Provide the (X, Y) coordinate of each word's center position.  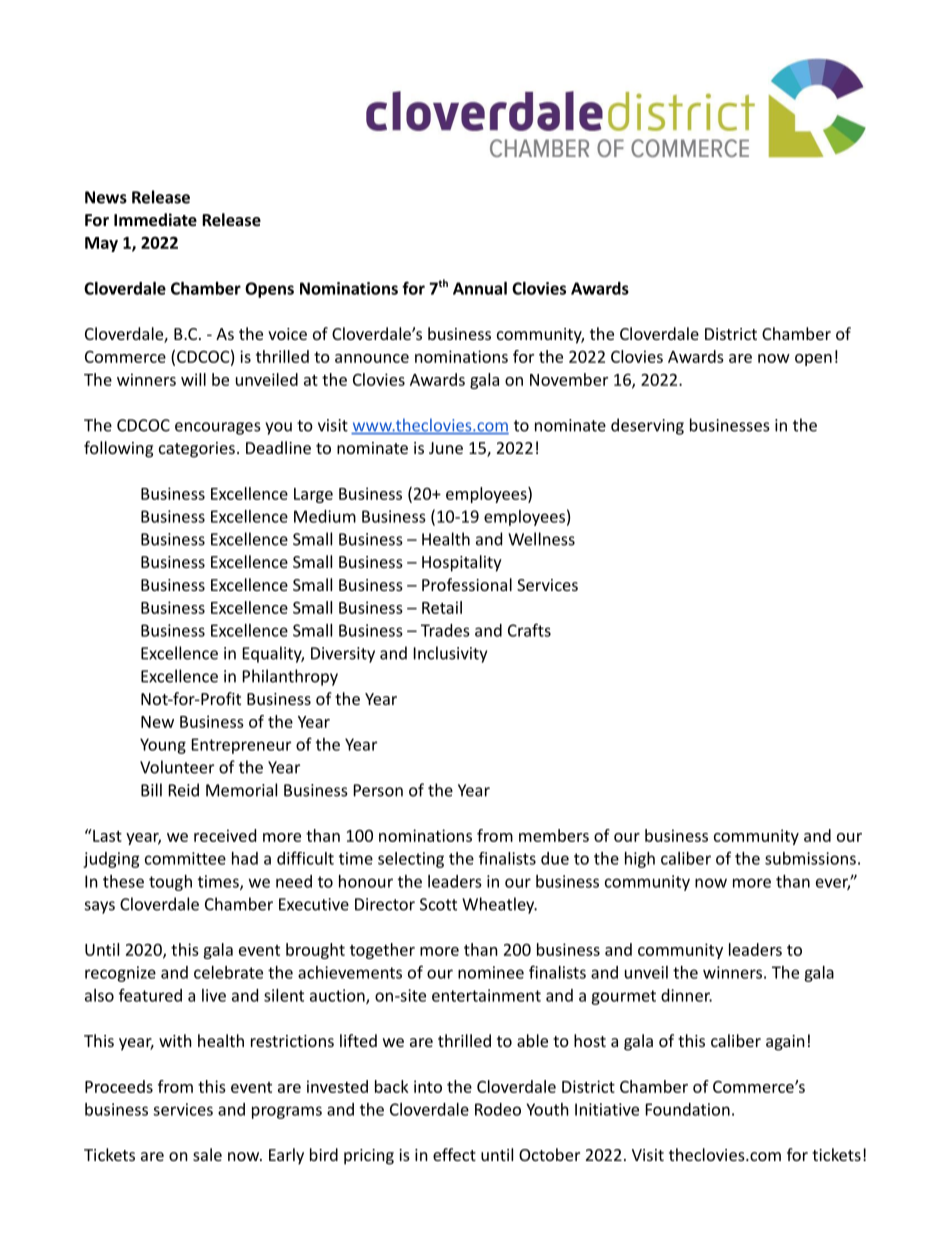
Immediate (155, 219)
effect (454, 1154)
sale (207, 1154)
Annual (480, 288)
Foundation (688, 1109)
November (569, 379)
